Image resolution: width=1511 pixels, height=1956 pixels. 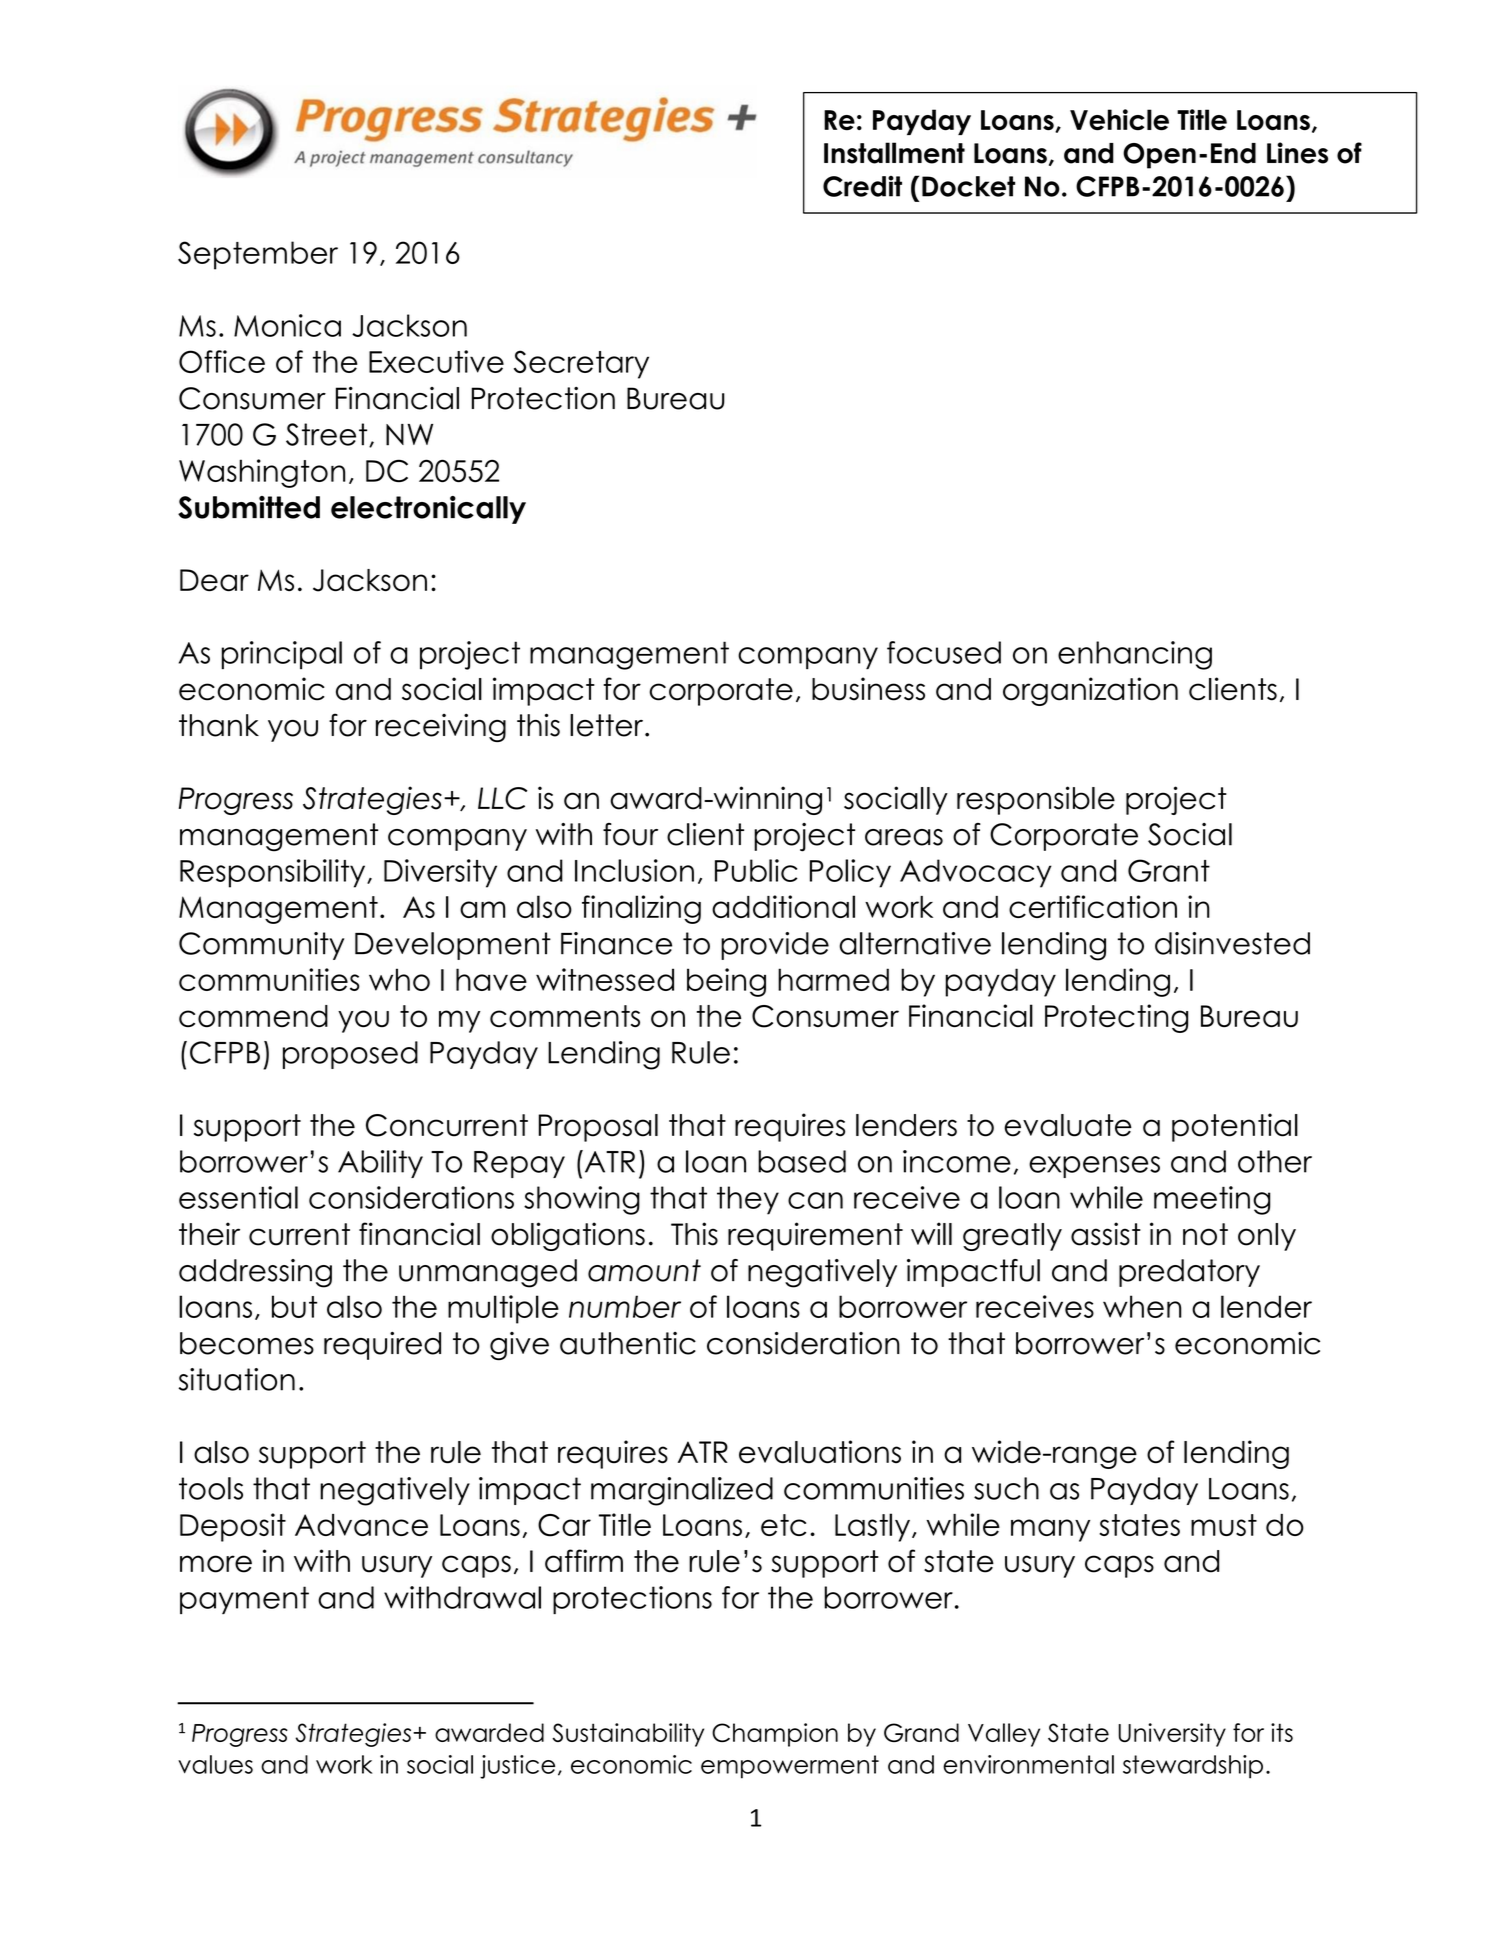 I want to click on Vehicle, so click(x=1119, y=120).
